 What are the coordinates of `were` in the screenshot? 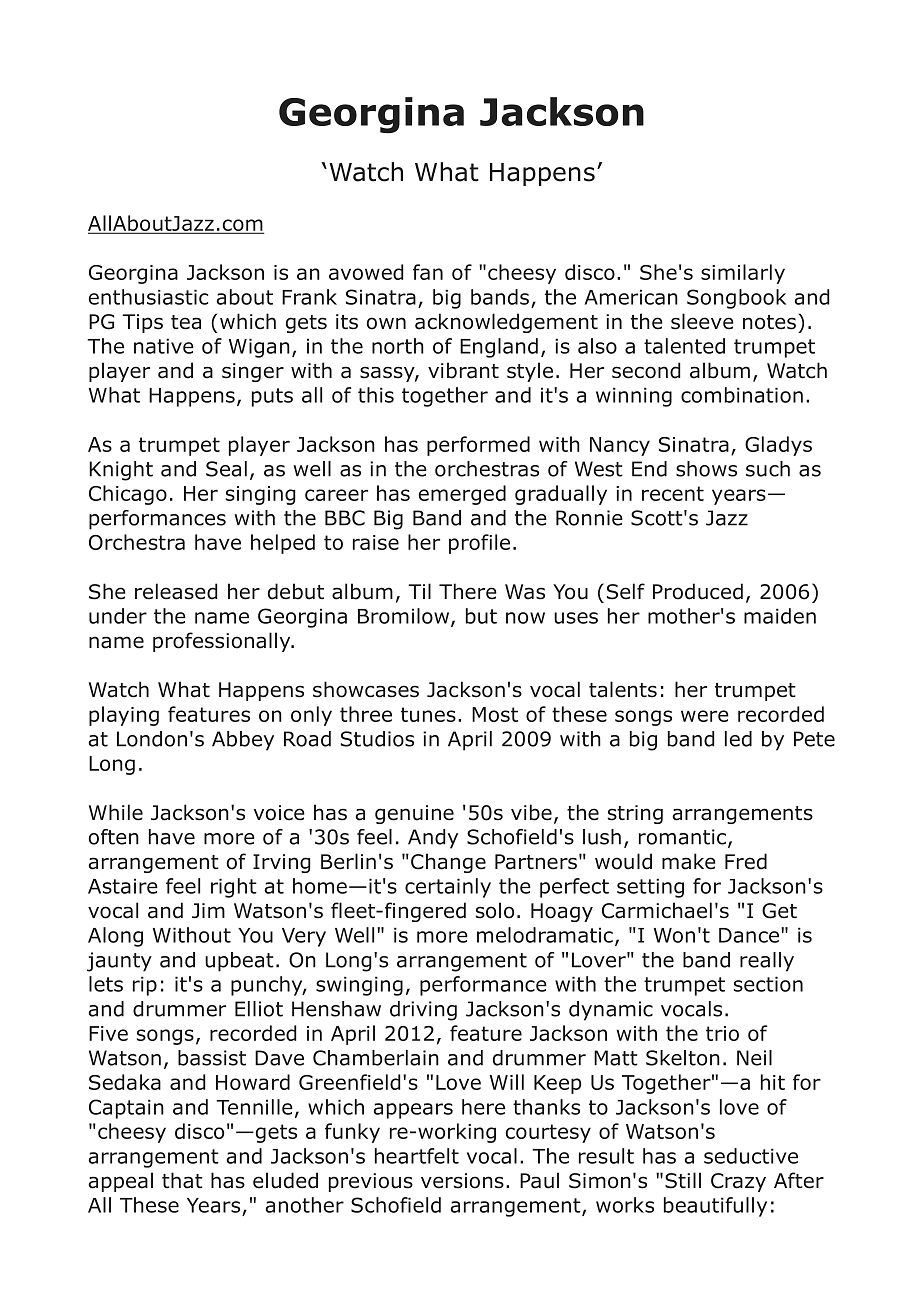 It's located at (705, 716).
